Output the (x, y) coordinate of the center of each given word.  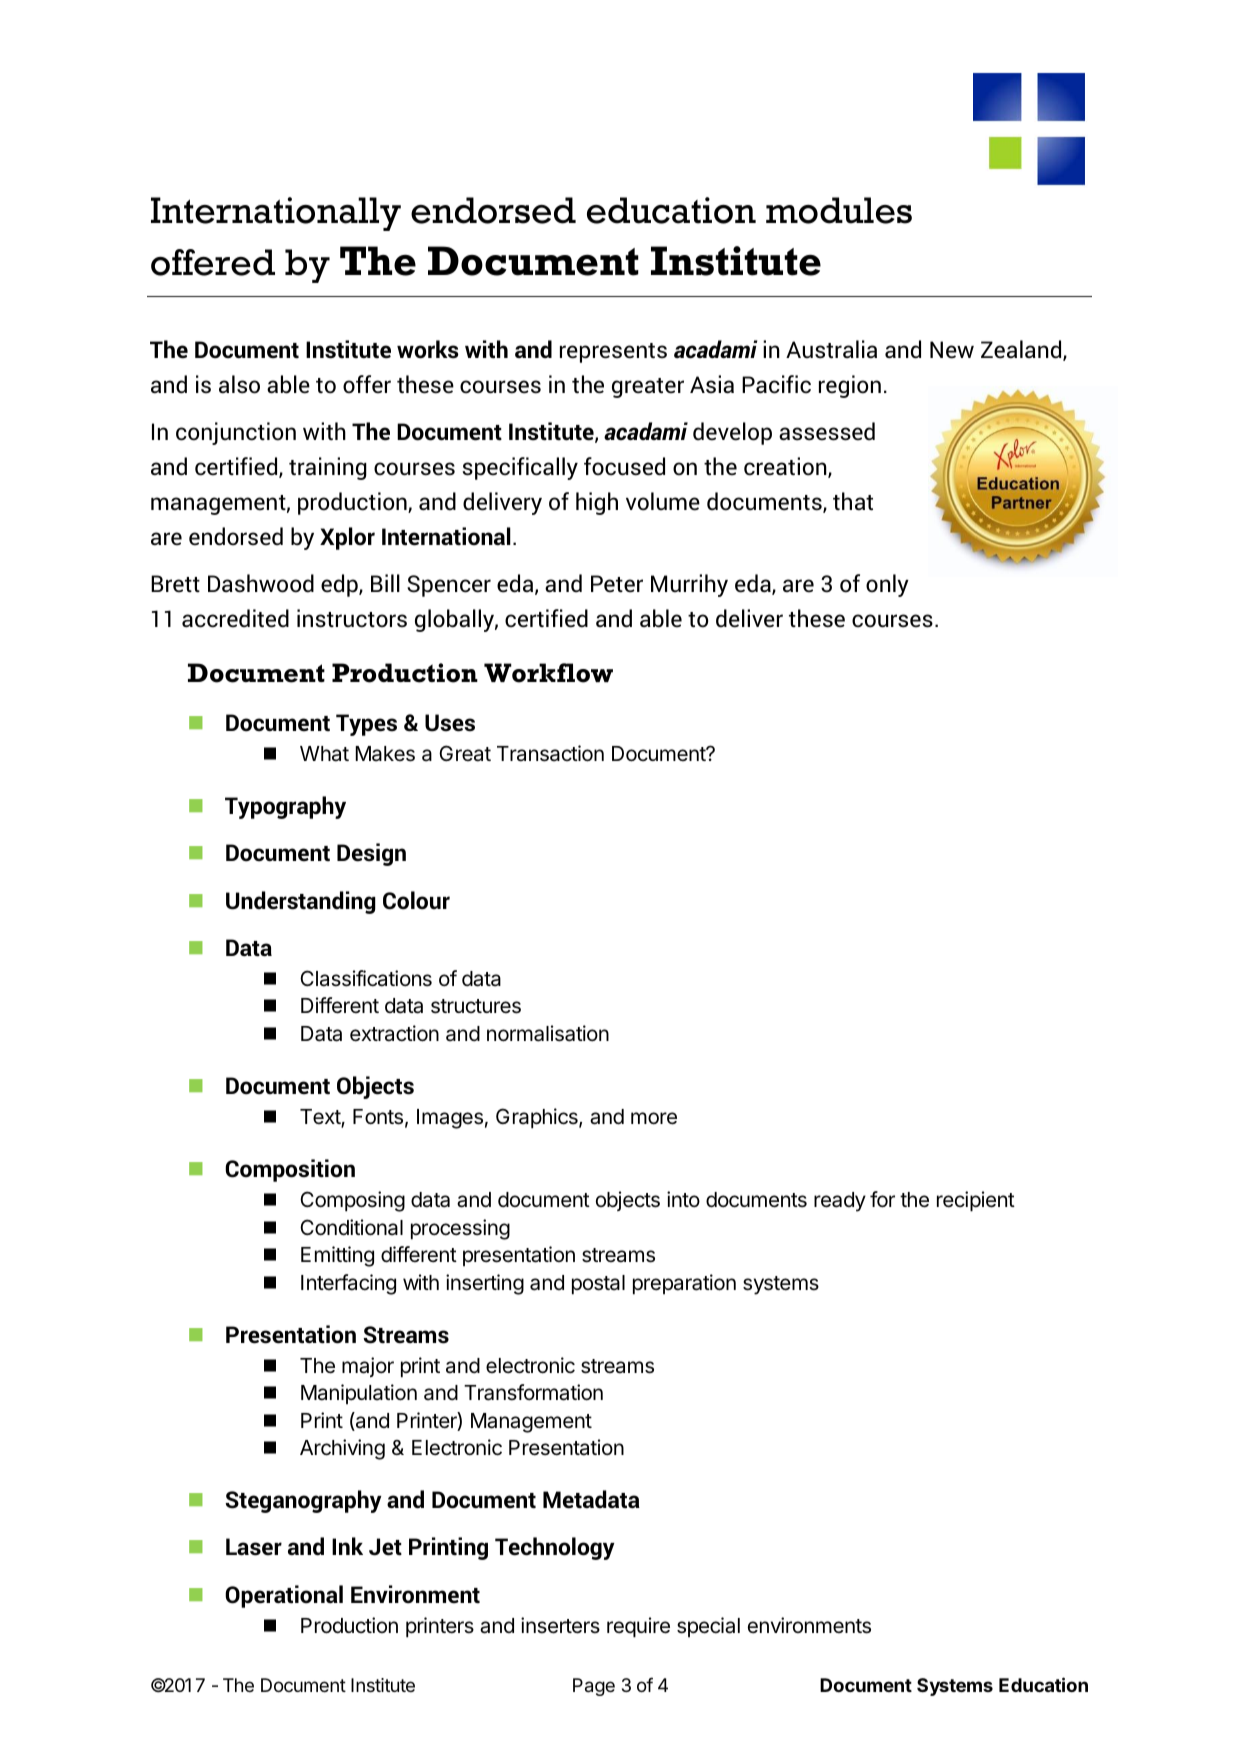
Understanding (301, 902)
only (887, 585)
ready (840, 1202)
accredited (235, 618)
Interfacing (348, 1284)
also (239, 384)
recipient (976, 1201)
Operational (284, 1596)
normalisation (548, 1033)
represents (613, 353)
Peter (617, 584)
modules (839, 210)
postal (598, 1285)
